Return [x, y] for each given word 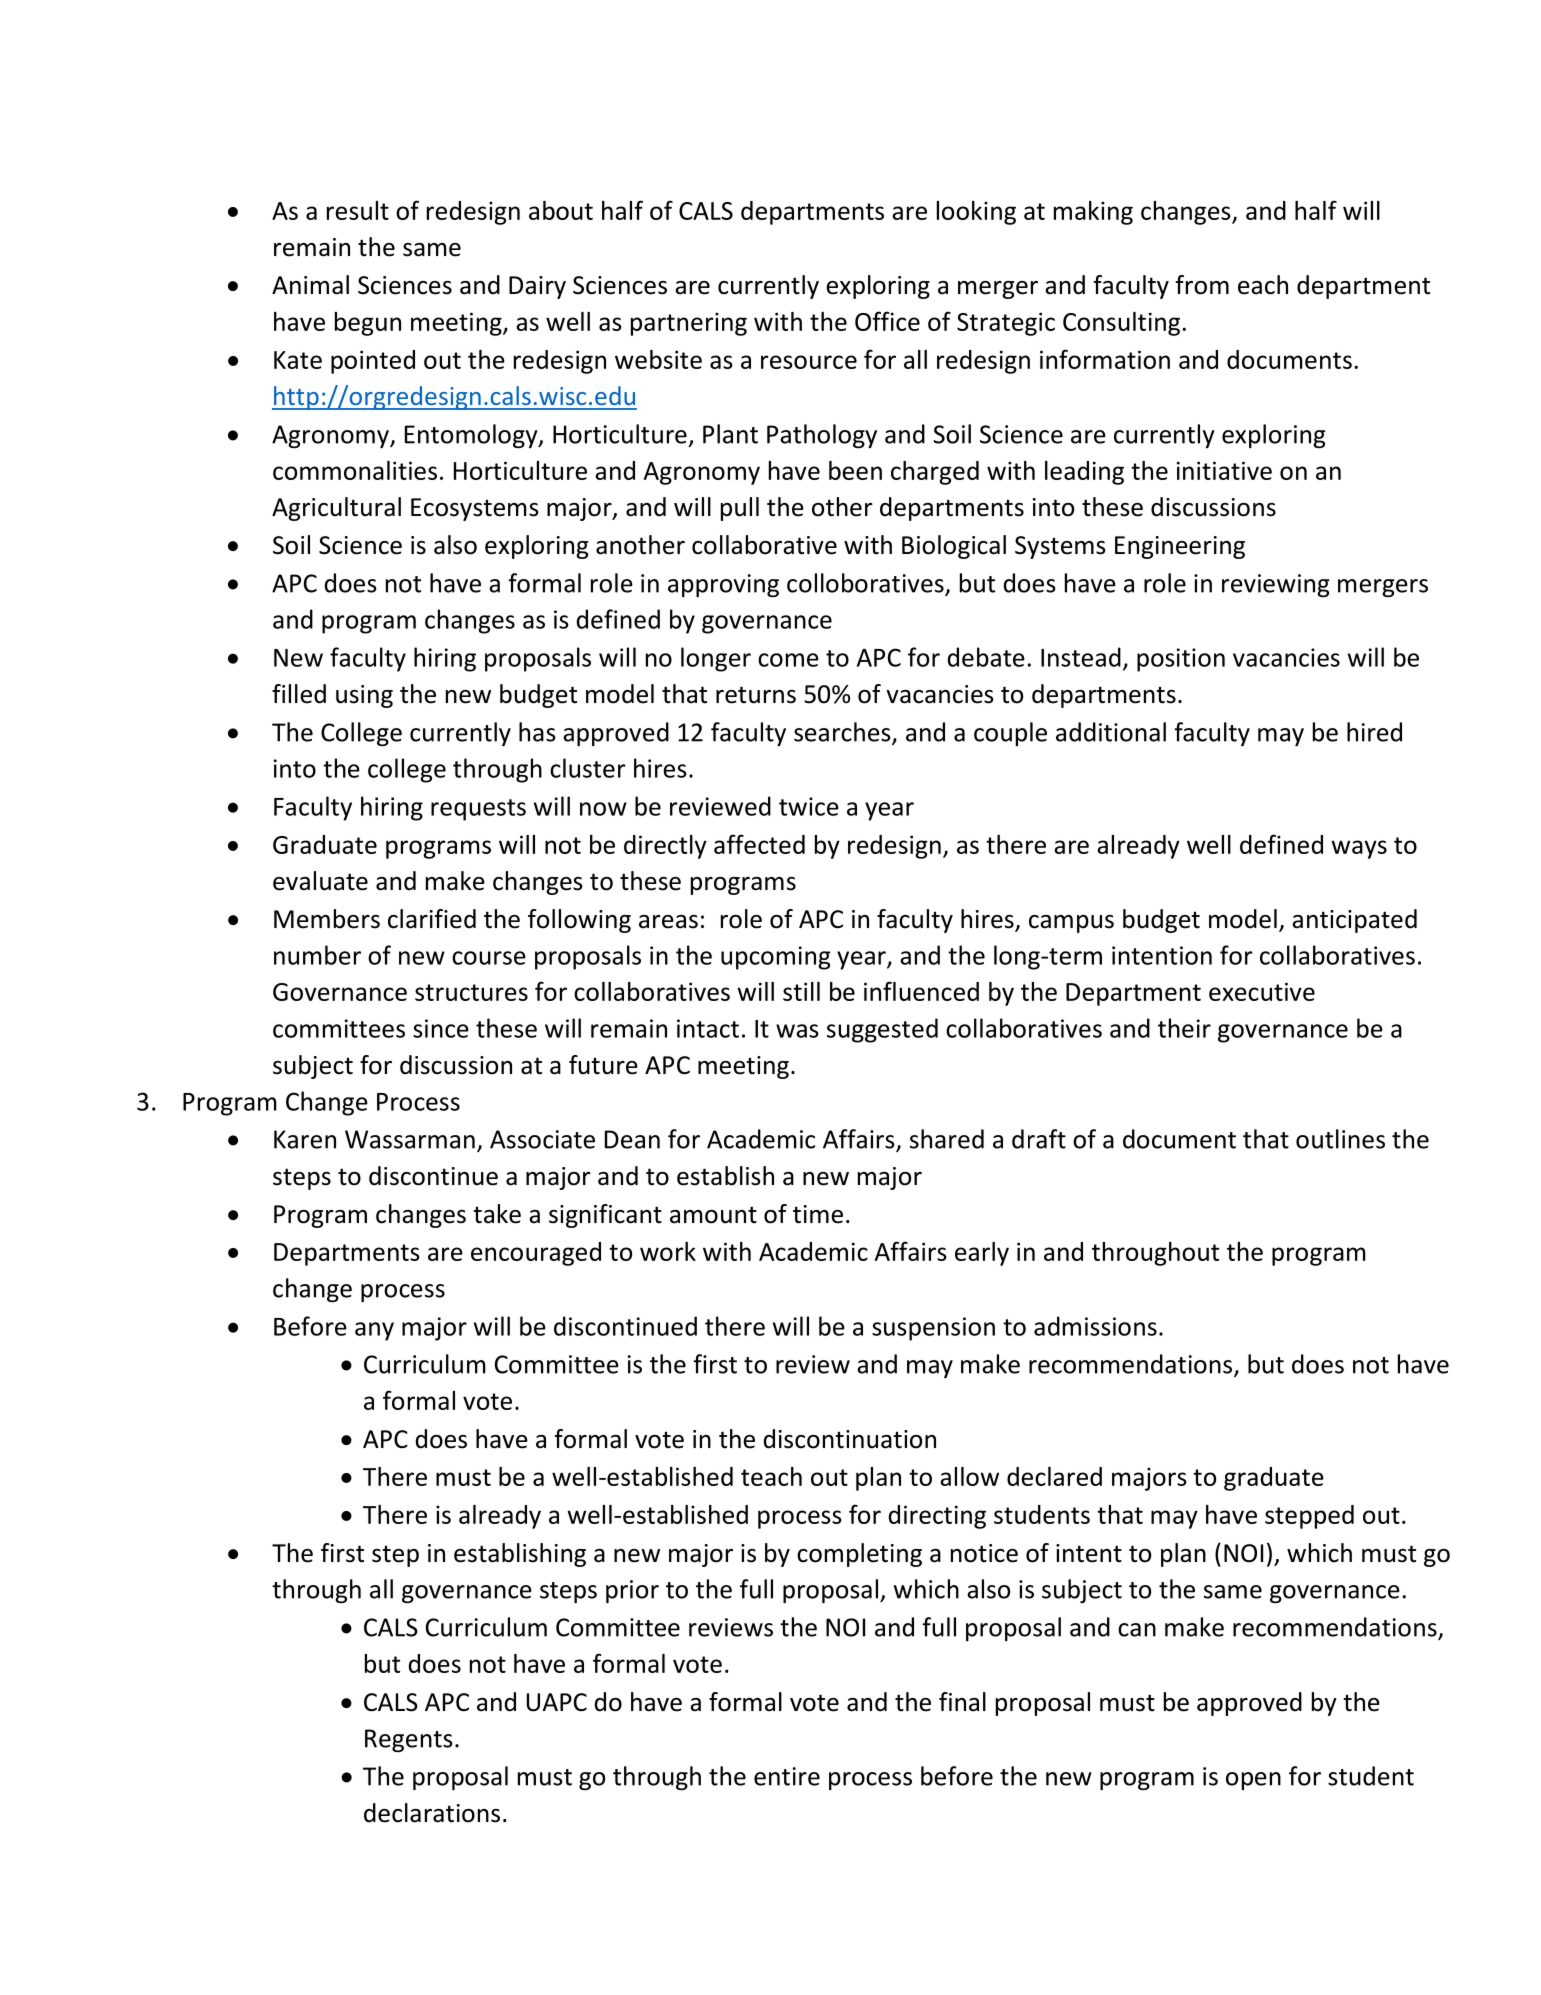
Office [887, 321]
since [441, 1028]
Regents [409, 1740]
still [801, 991]
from [1202, 285]
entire [787, 1776]
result [358, 210]
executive [1262, 991]
